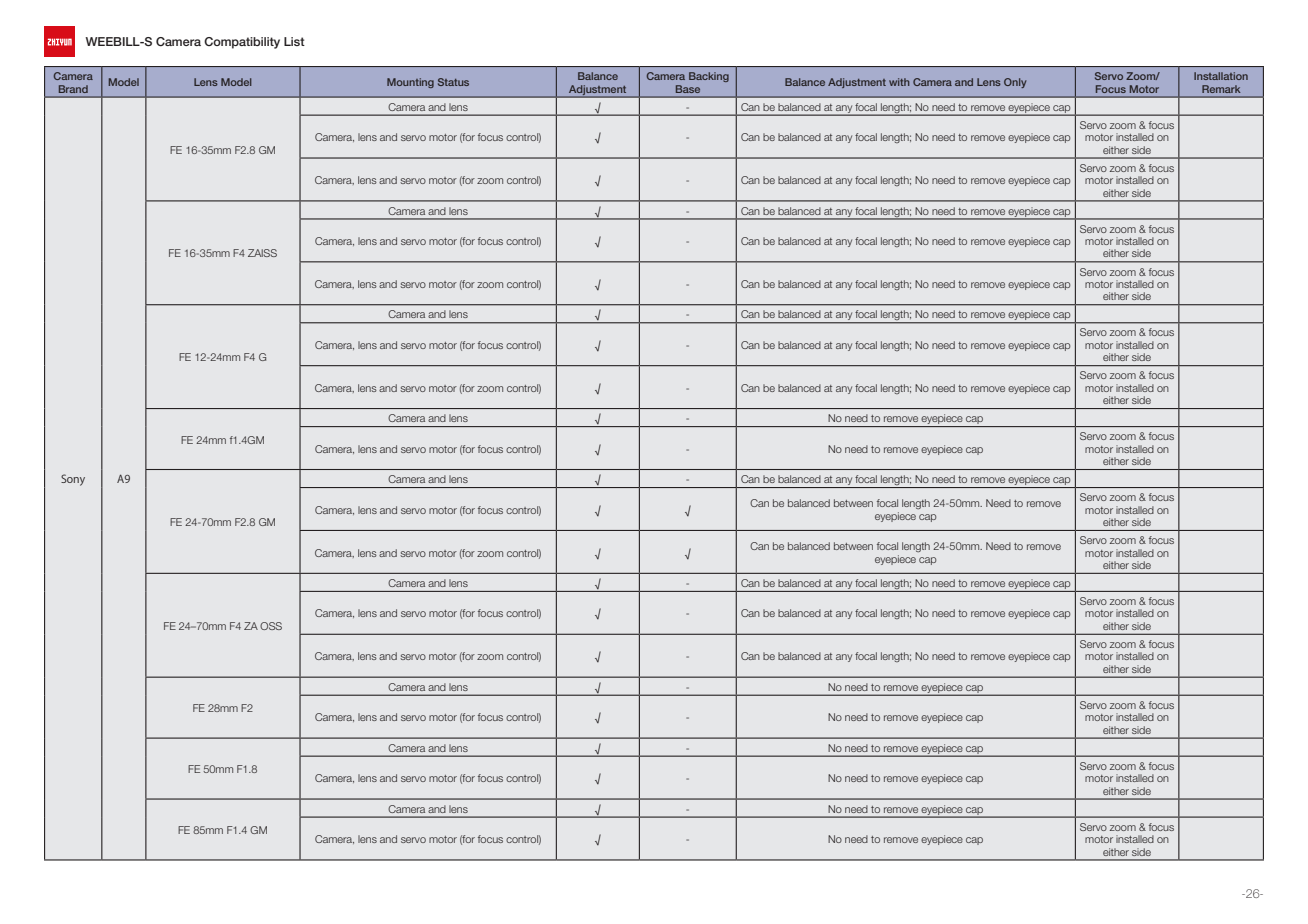  I want to click on Status, so click(453, 82).
